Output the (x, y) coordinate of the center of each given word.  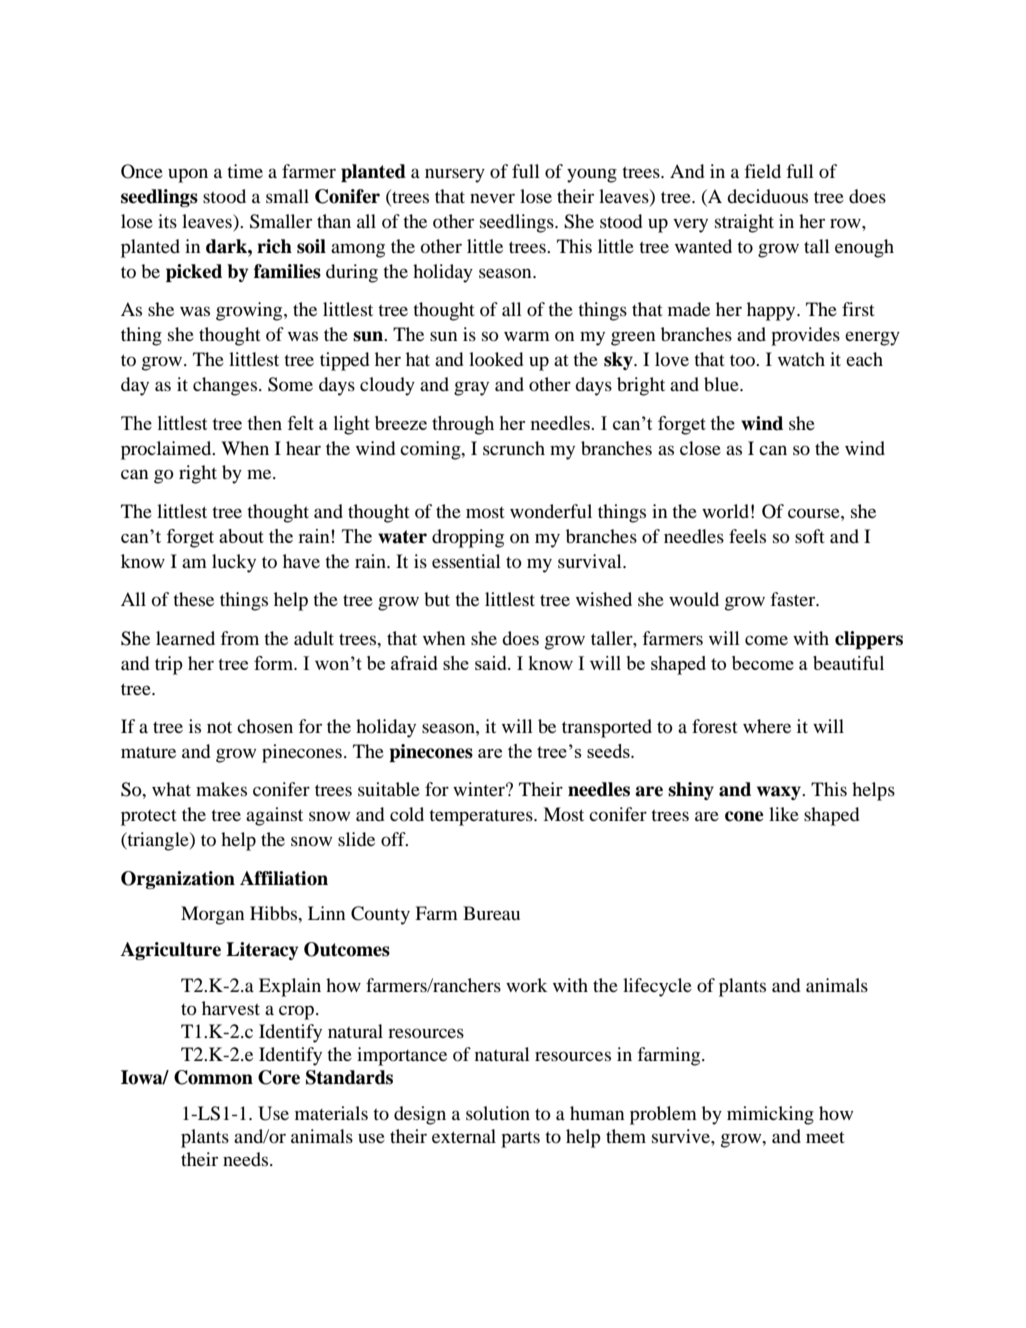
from (239, 638)
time (245, 171)
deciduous (767, 196)
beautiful (848, 663)
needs (247, 1159)
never (492, 198)
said (492, 663)
